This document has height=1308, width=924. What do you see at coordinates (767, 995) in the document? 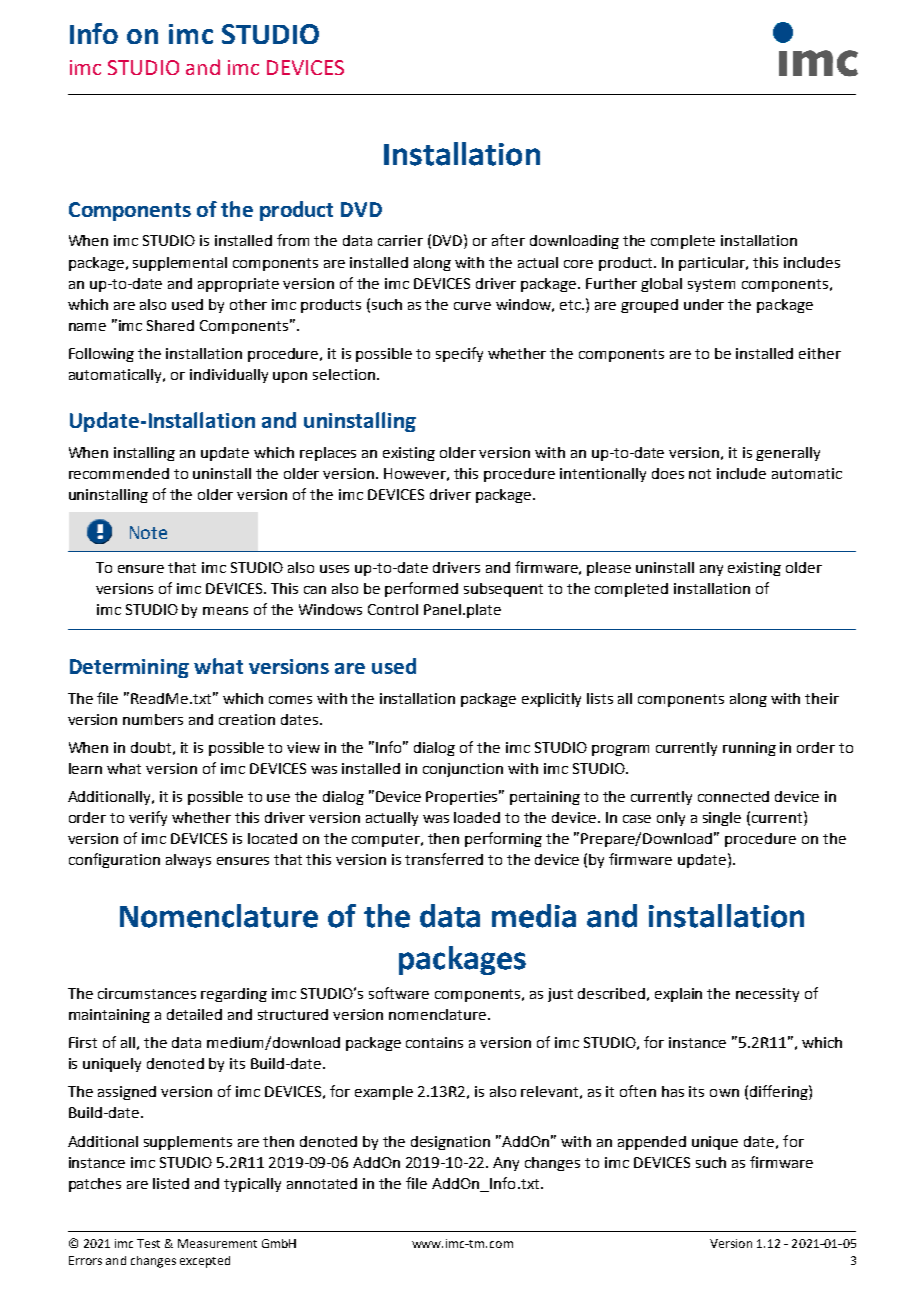
I see `necessity` at bounding box center [767, 995].
